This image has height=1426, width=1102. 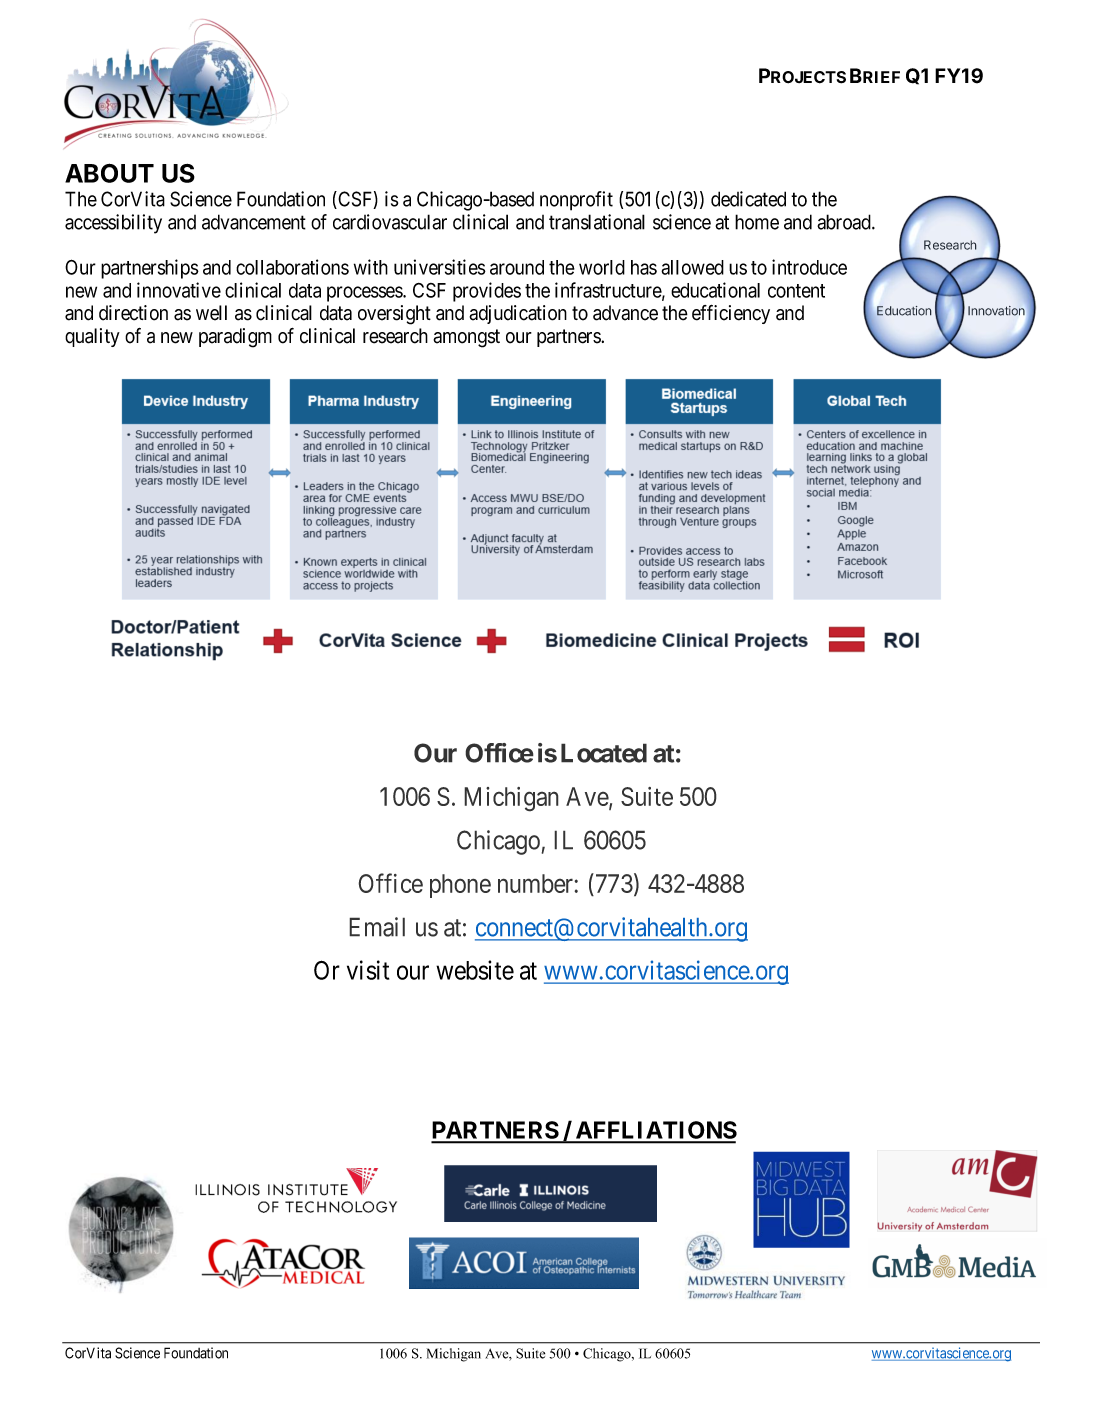 I want to click on nonprofit, so click(x=576, y=201).
